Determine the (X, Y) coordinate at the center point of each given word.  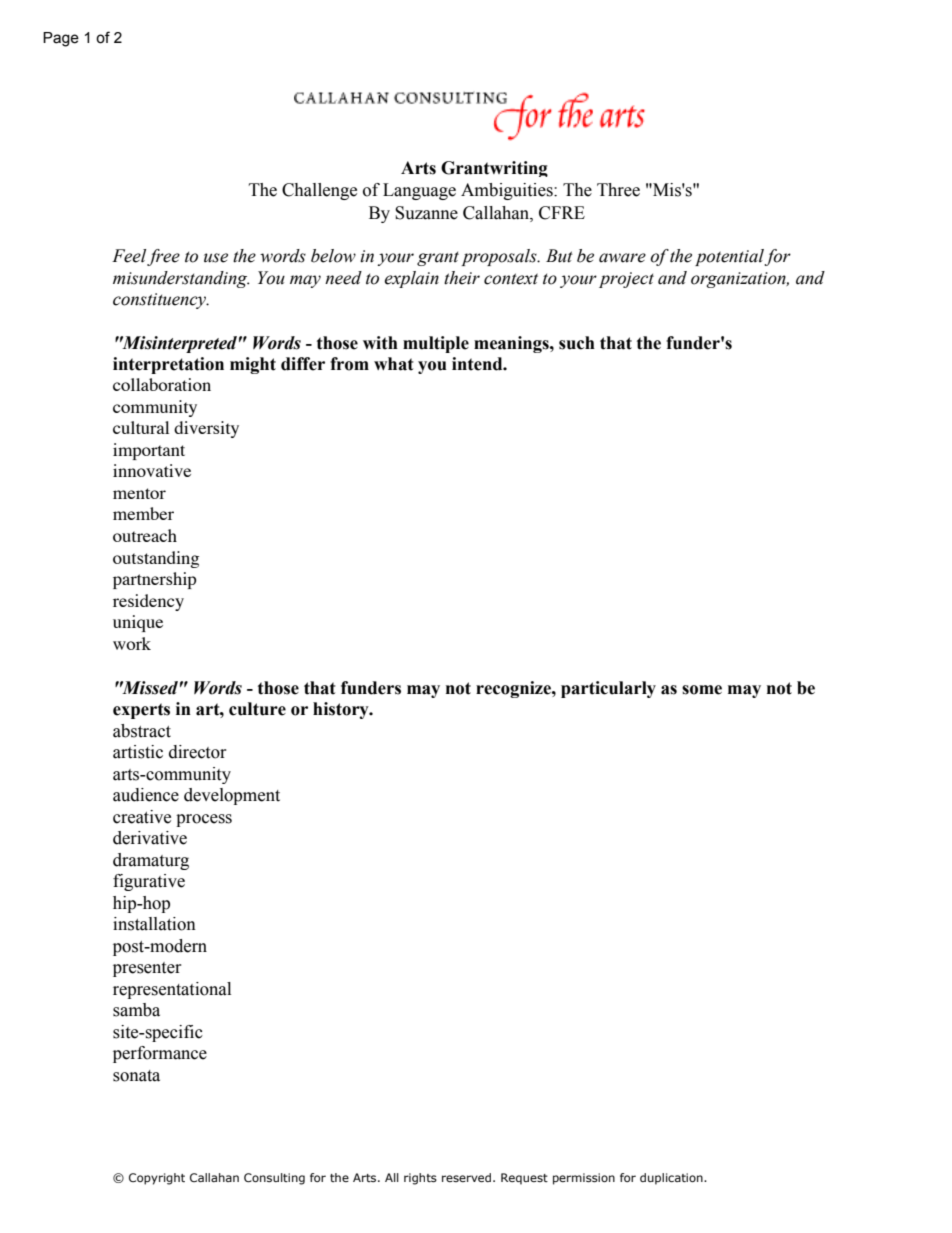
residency (148, 602)
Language (419, 191)
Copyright (157, 1179)
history (342, 710)
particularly (608, 689)
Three (618, 190)
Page (61, 39)
